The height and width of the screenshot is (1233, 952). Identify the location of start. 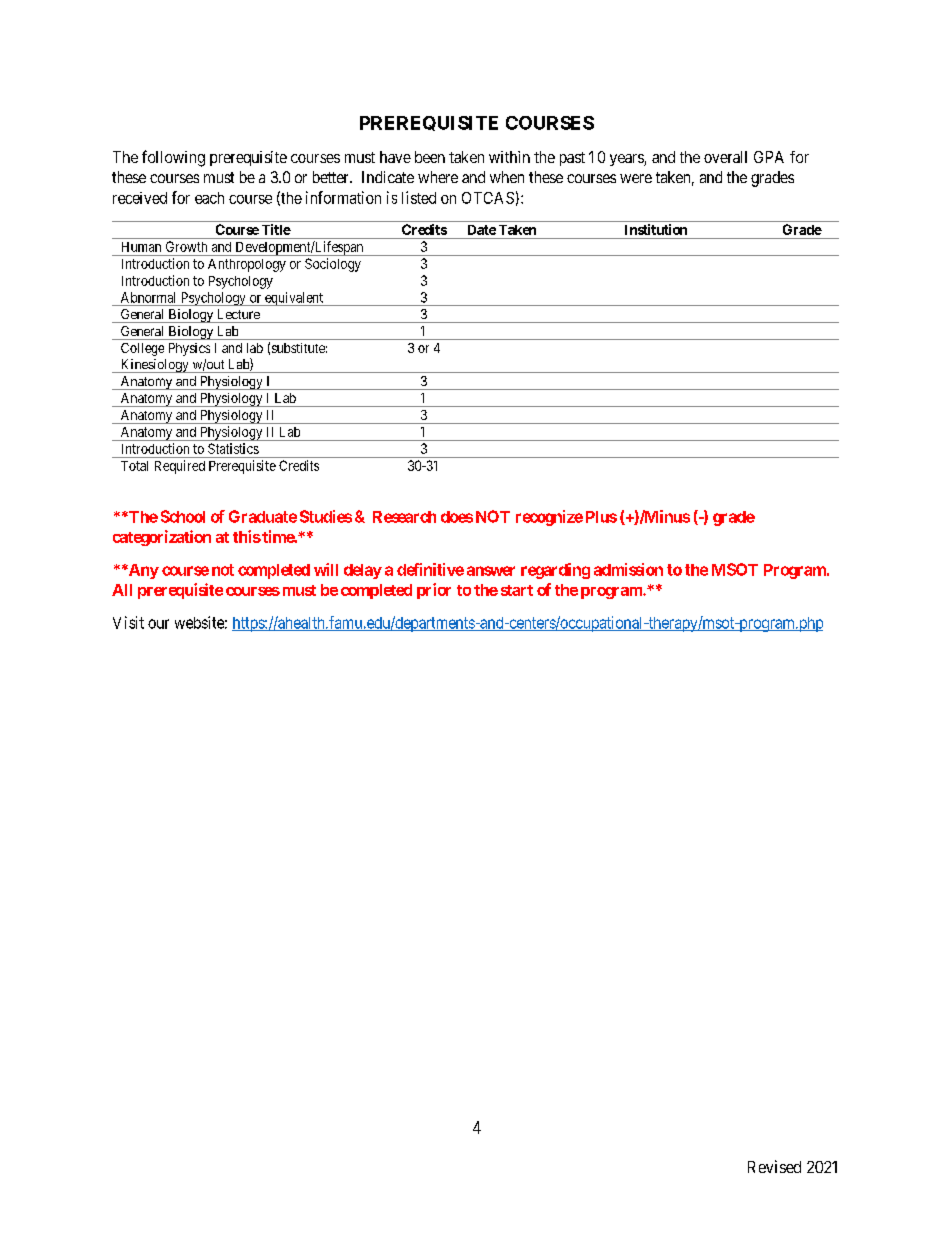
(517, 590).
